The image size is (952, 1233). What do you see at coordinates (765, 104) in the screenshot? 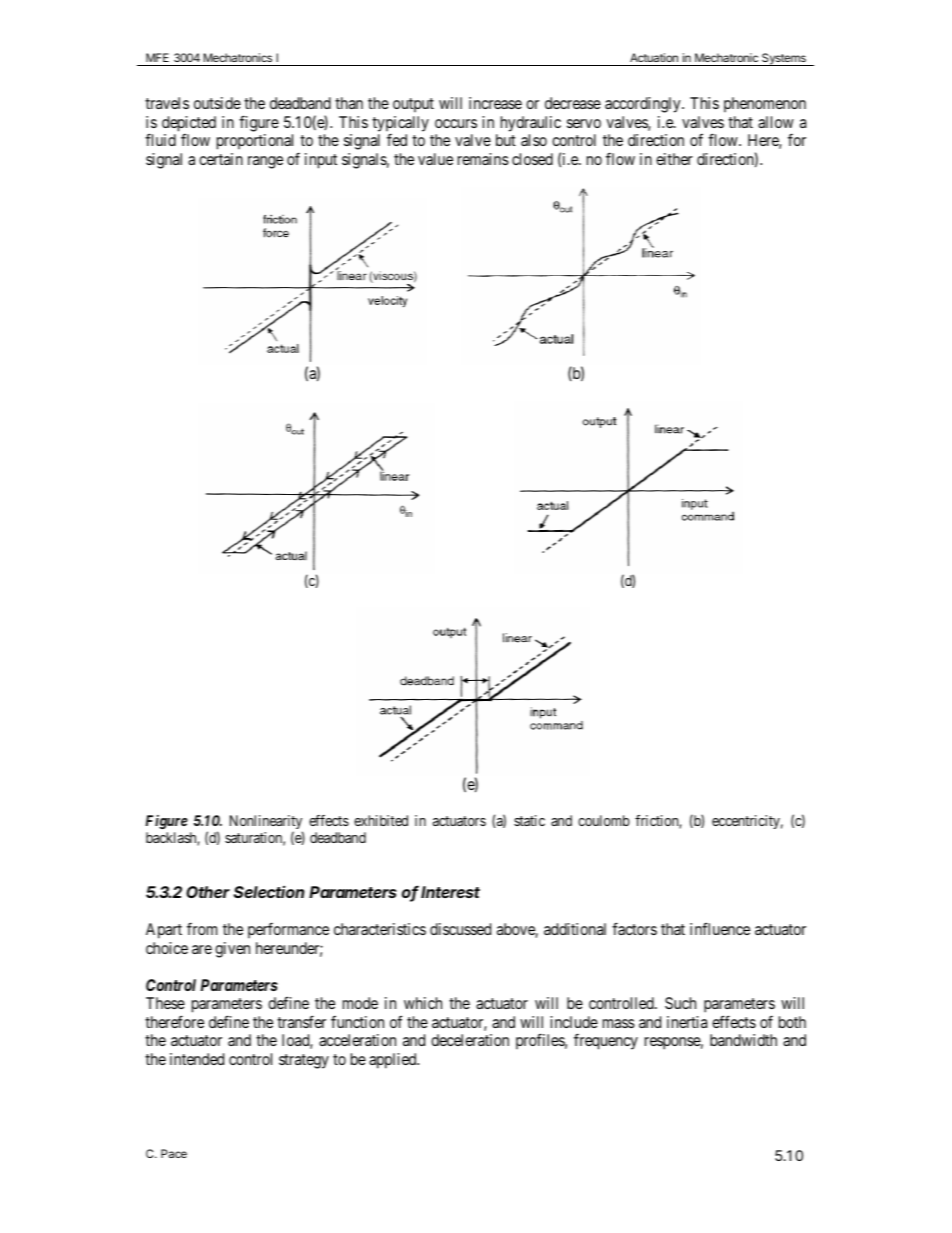
I see `phenomenon` at bounding box center [765, 104].
